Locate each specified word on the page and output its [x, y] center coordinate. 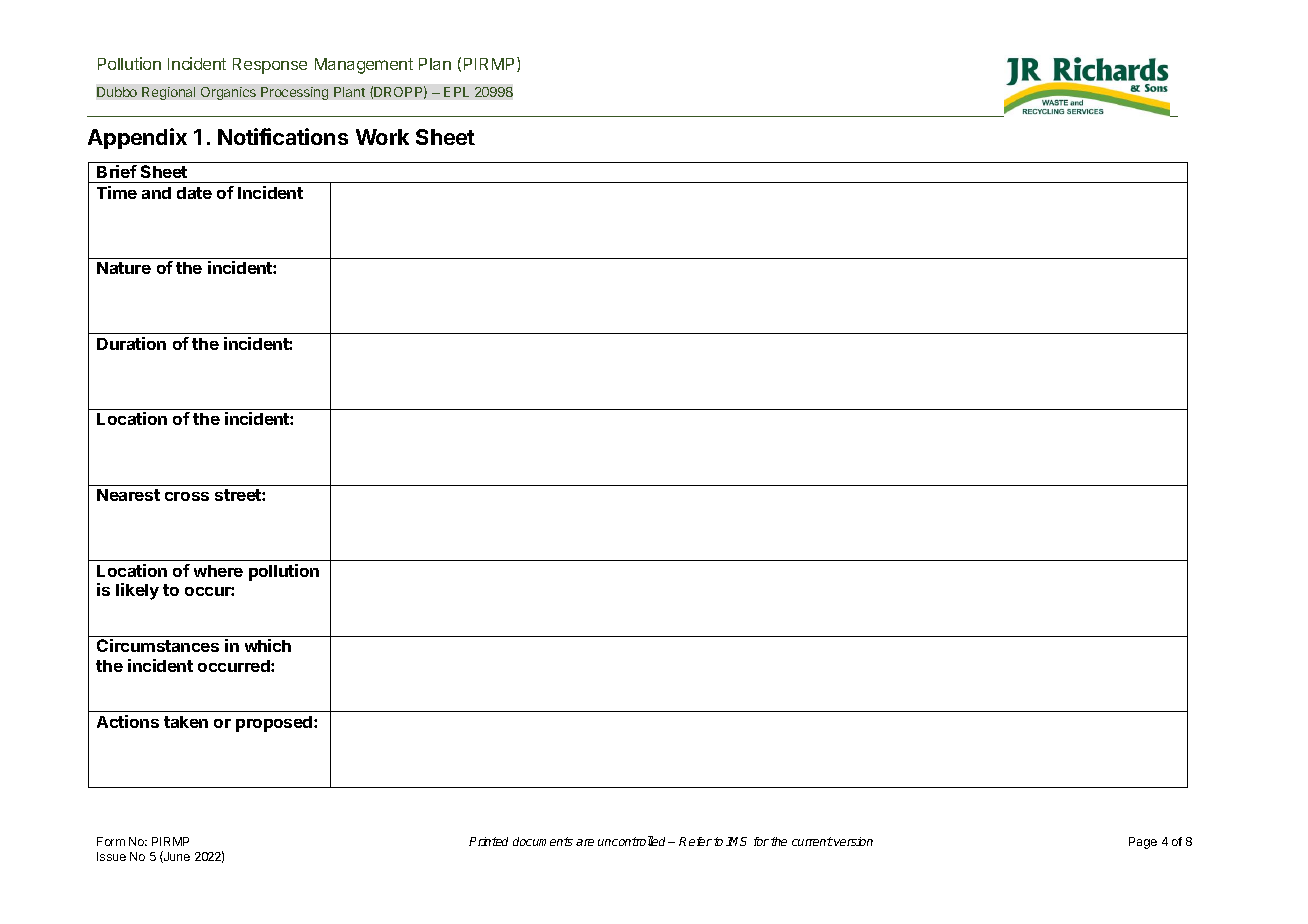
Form [111, 841]
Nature [124, 268]
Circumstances [158, 645]
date [194, 193]
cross [187, 496]
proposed [275, 724]
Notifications [283, 136]
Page [1143, 843]
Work [382, 137]
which [268, 645]
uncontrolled [633, 841]
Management [364, 66]
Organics [228, 93]
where [218, 571]
